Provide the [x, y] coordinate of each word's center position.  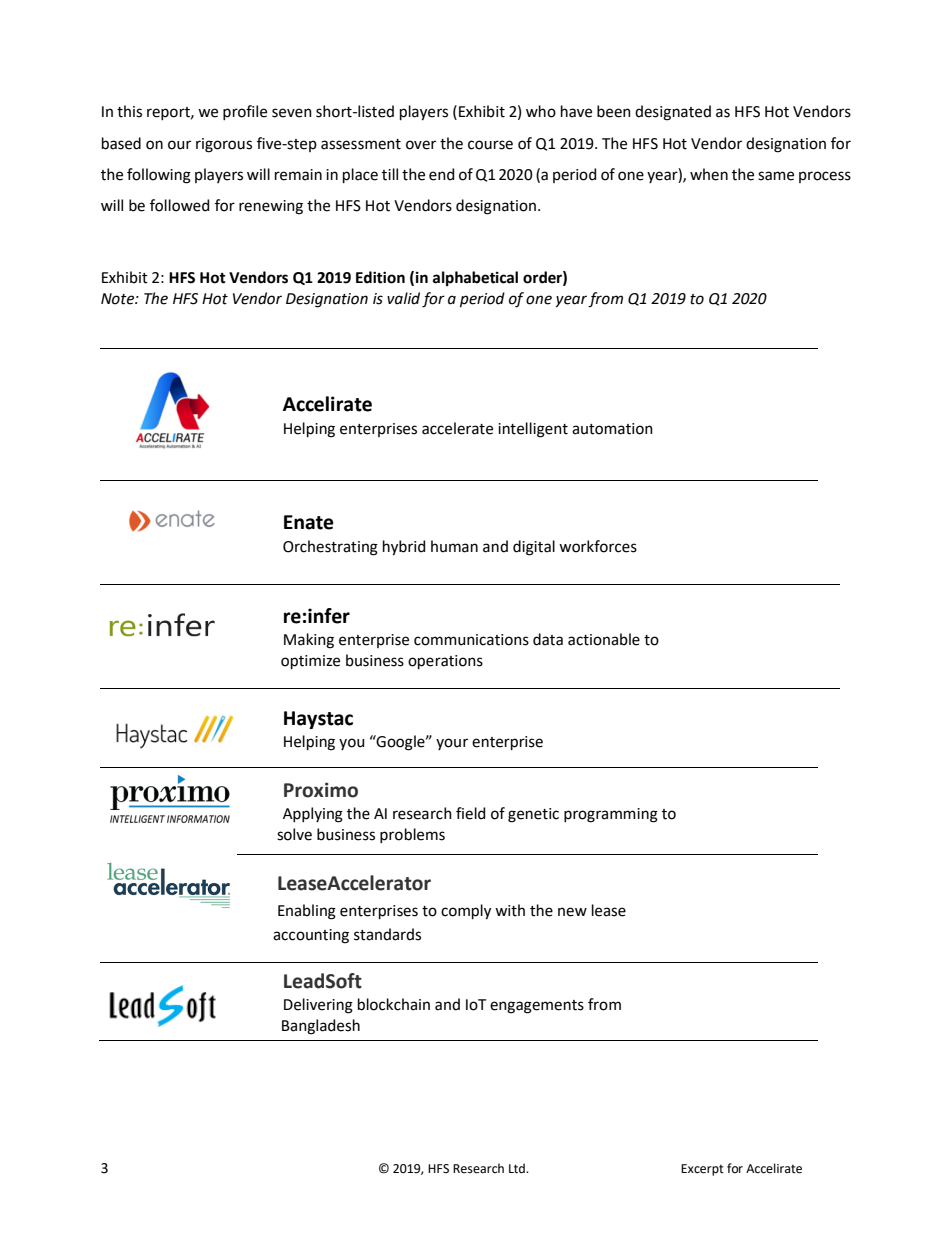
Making [309, 641]
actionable [604, 639]
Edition [380, 277]
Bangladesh [321, 1027]
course [490, 145]
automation [612, 429]
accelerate [457, 428]
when [709, 174]
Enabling [307, 912]
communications [471, 640]
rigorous [224, 145]
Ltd [518, 1168]
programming [611, 815]
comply [466, 912]
